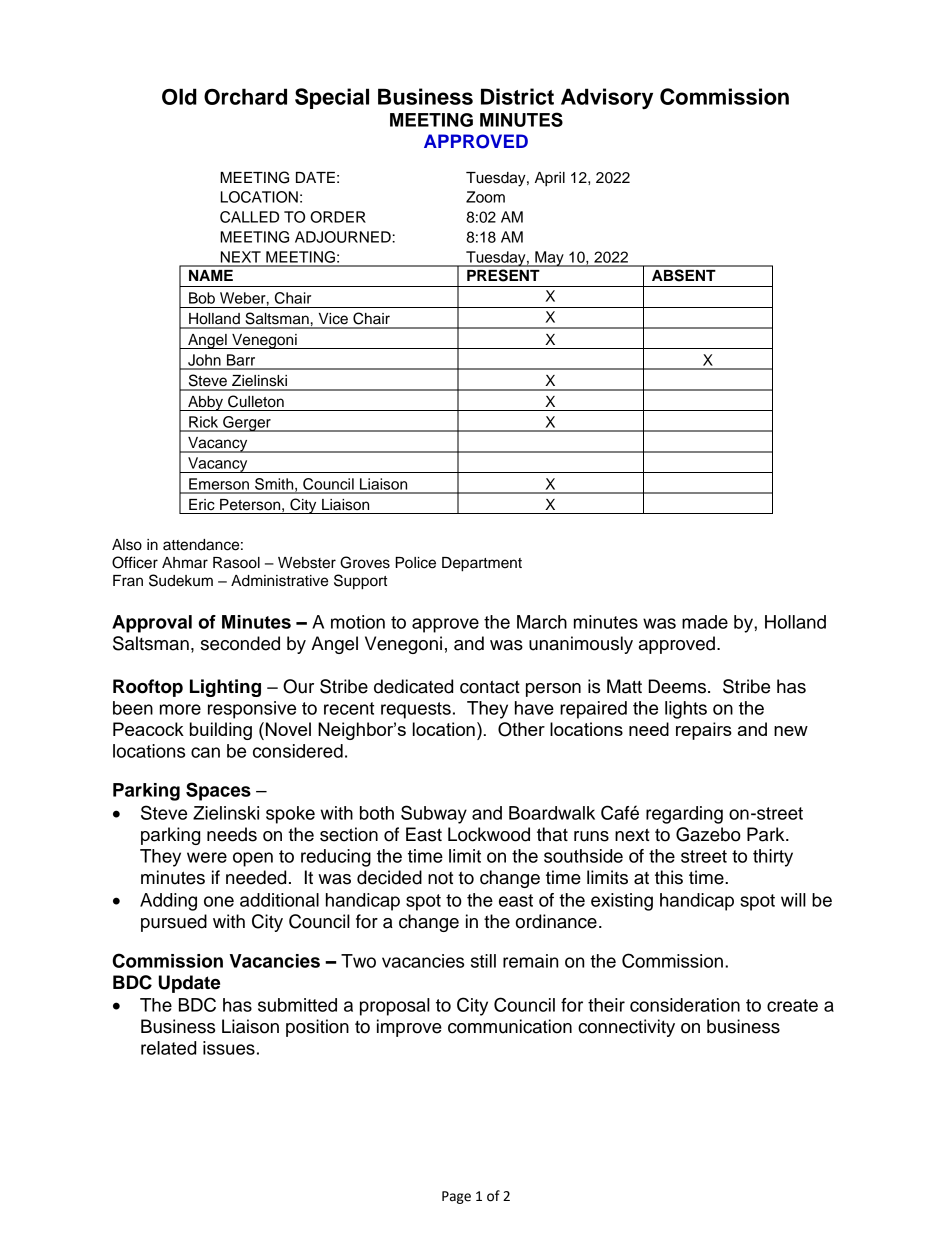 The image size is (952, 1233). What do you see at coordinates (607, 98) in the screenshot?
I see `Advisory` at bounding box center [607, 98].
